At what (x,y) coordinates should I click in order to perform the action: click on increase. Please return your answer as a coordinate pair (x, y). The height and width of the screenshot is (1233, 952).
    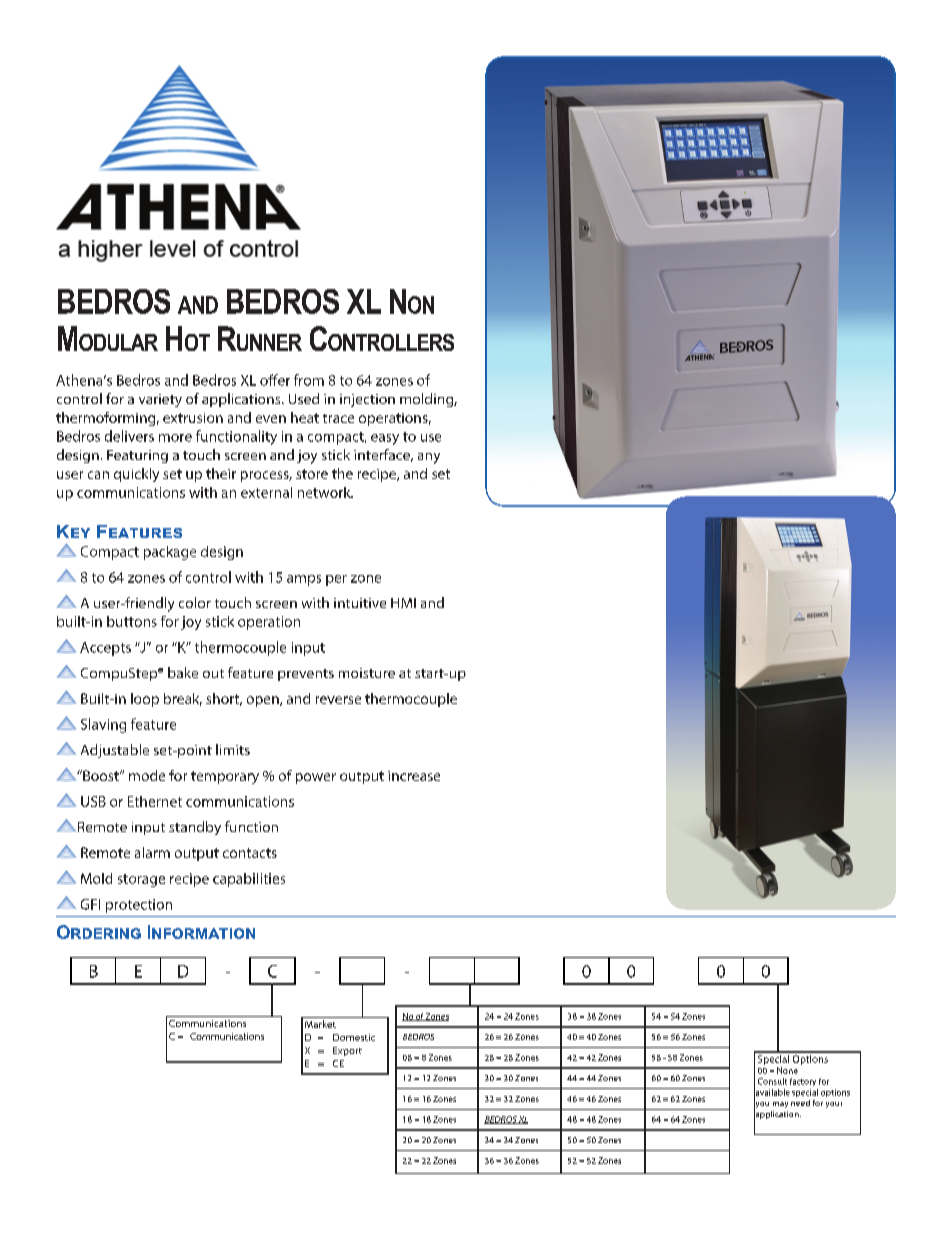
    Looking at the image, I should click on (414, 776).
